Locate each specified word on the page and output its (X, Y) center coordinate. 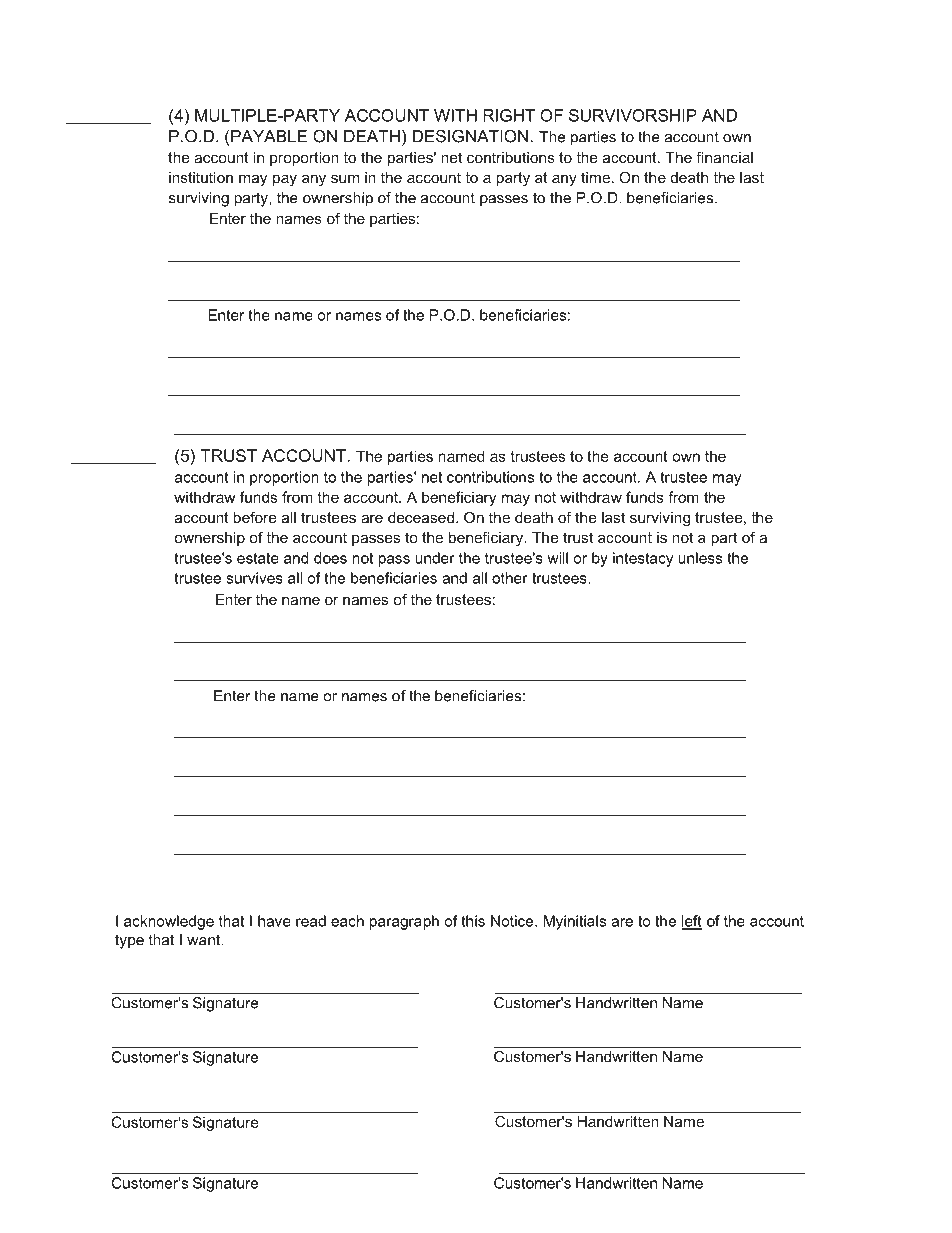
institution (201, 177)
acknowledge (169, 922)
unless (700, 558)
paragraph (404, 922)
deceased (421, 517)
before (254, 517)
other (510, 578)
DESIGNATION (470, 136)
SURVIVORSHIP (633, 115)
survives (254, 578)
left (691, 922)
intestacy (643, 559)
